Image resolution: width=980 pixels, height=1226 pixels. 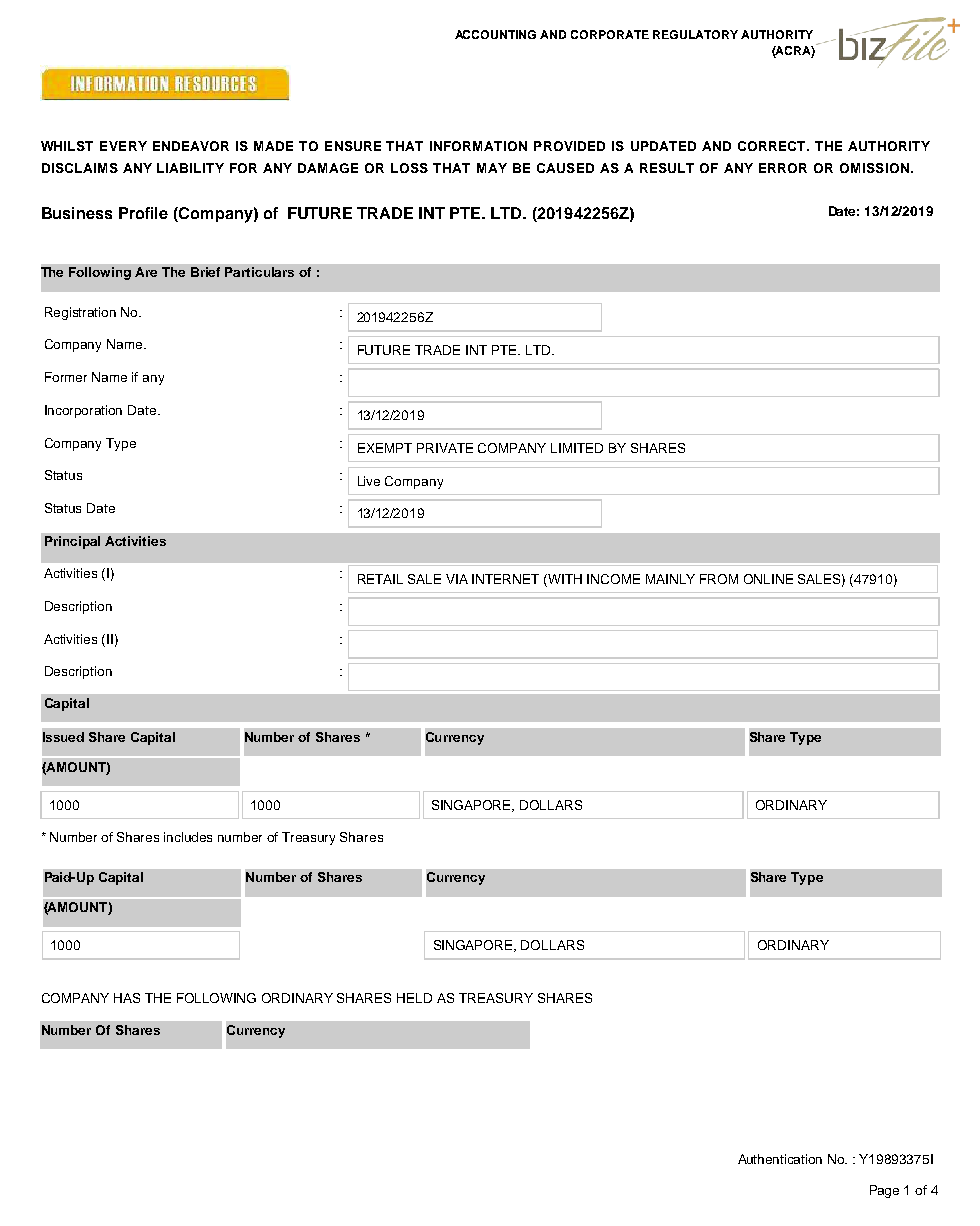 What do you see at coordinates (445, 448) in the image?
I see `PRIVATE` at bounding box center [445, 448].
